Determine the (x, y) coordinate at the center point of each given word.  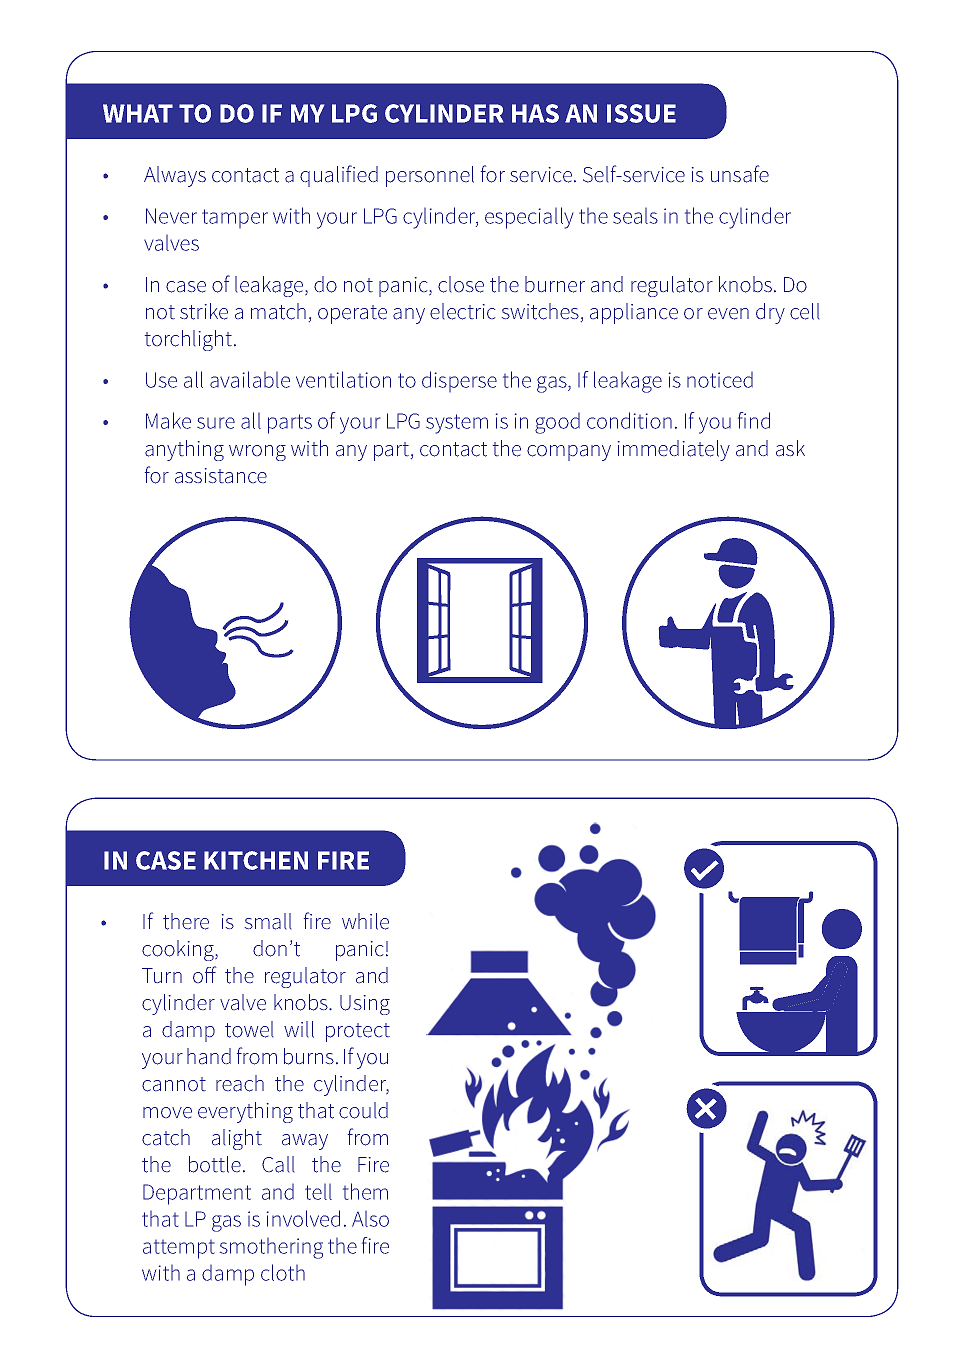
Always (175, 176)
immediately (674, 450)
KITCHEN (256, 860)
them (365, 1191)
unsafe (740, 174)
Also (370, 1219)
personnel (430, 176)
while (365, 921)
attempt (178, 1249)
